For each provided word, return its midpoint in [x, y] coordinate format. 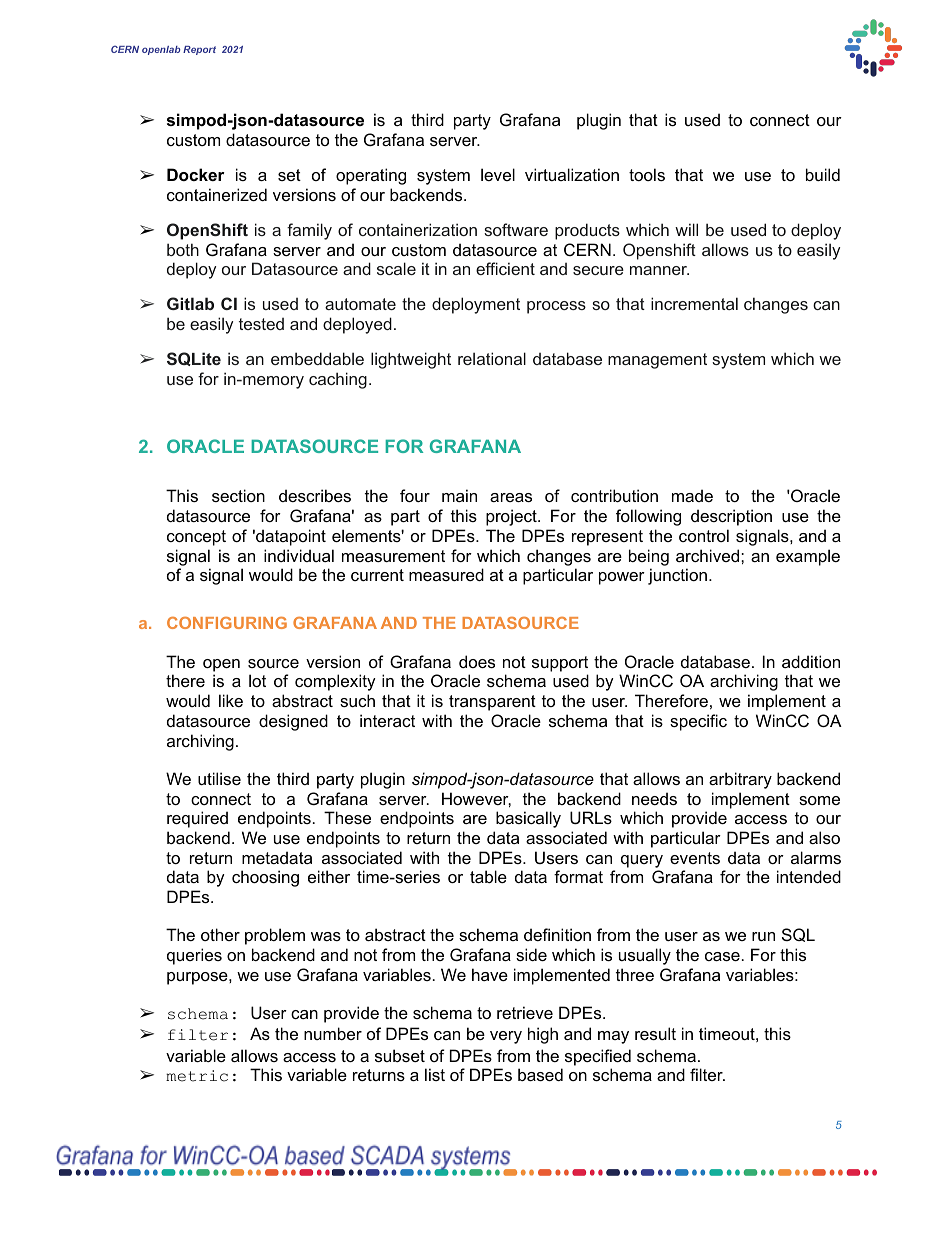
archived [709, 555]
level [498, 174]
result [655, 1033]
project [512, 517]
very [506, 1037]
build [823, 174]
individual [299, 555]
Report [199, 50]
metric [197, 1076]
